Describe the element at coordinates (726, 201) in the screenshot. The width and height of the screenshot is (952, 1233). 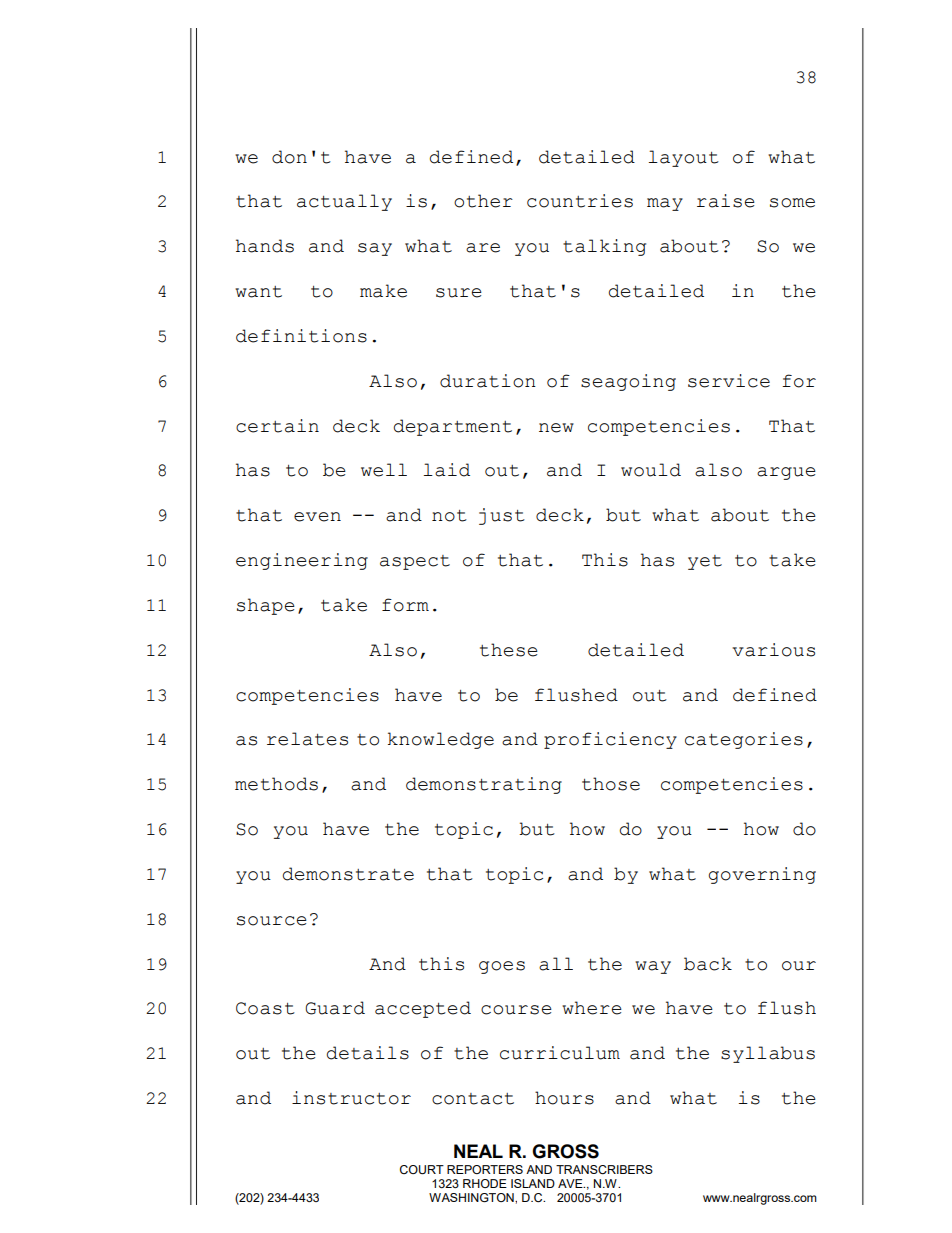
I see `raise` at that location.
